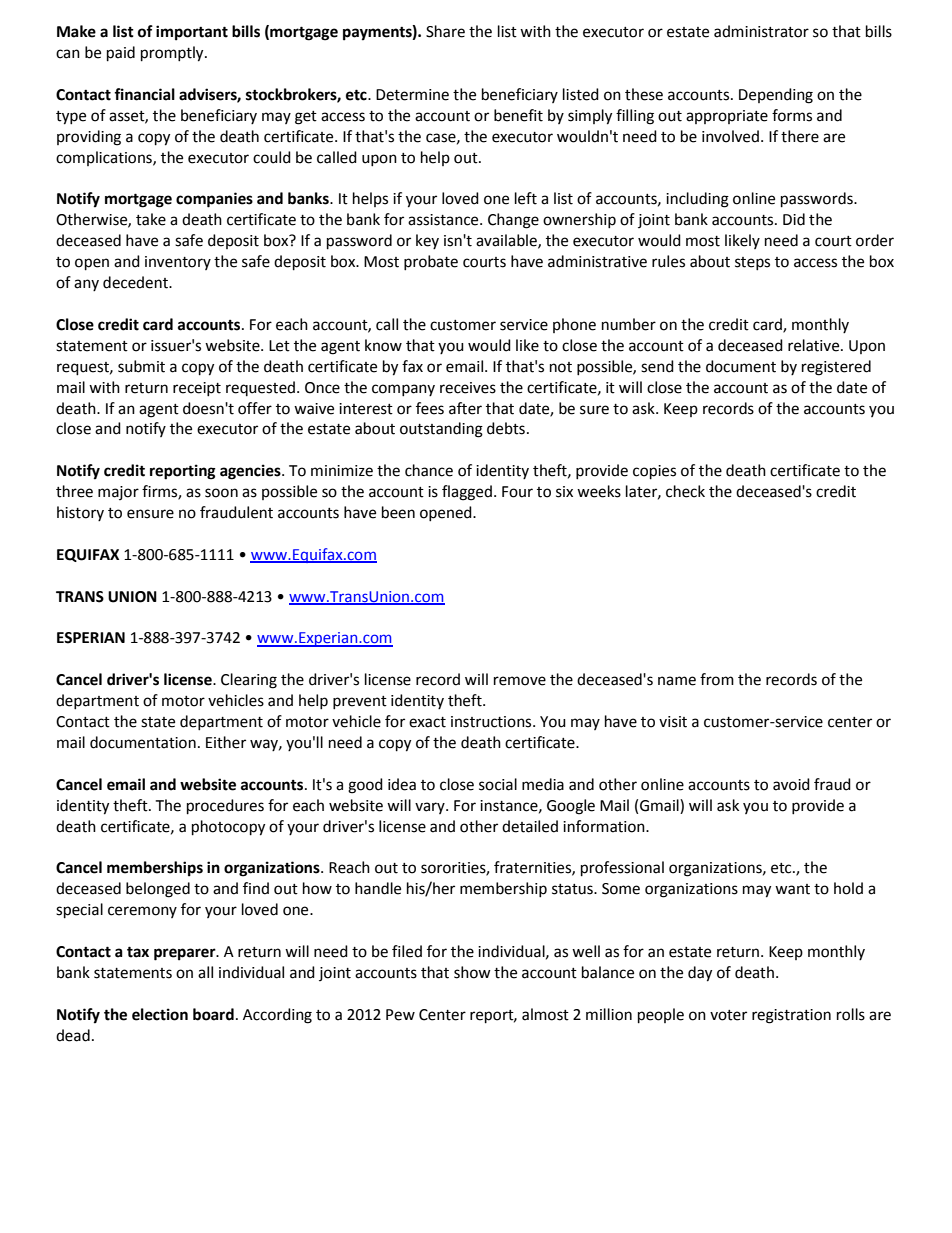  I want to click on promptly, so click(173, 54).
